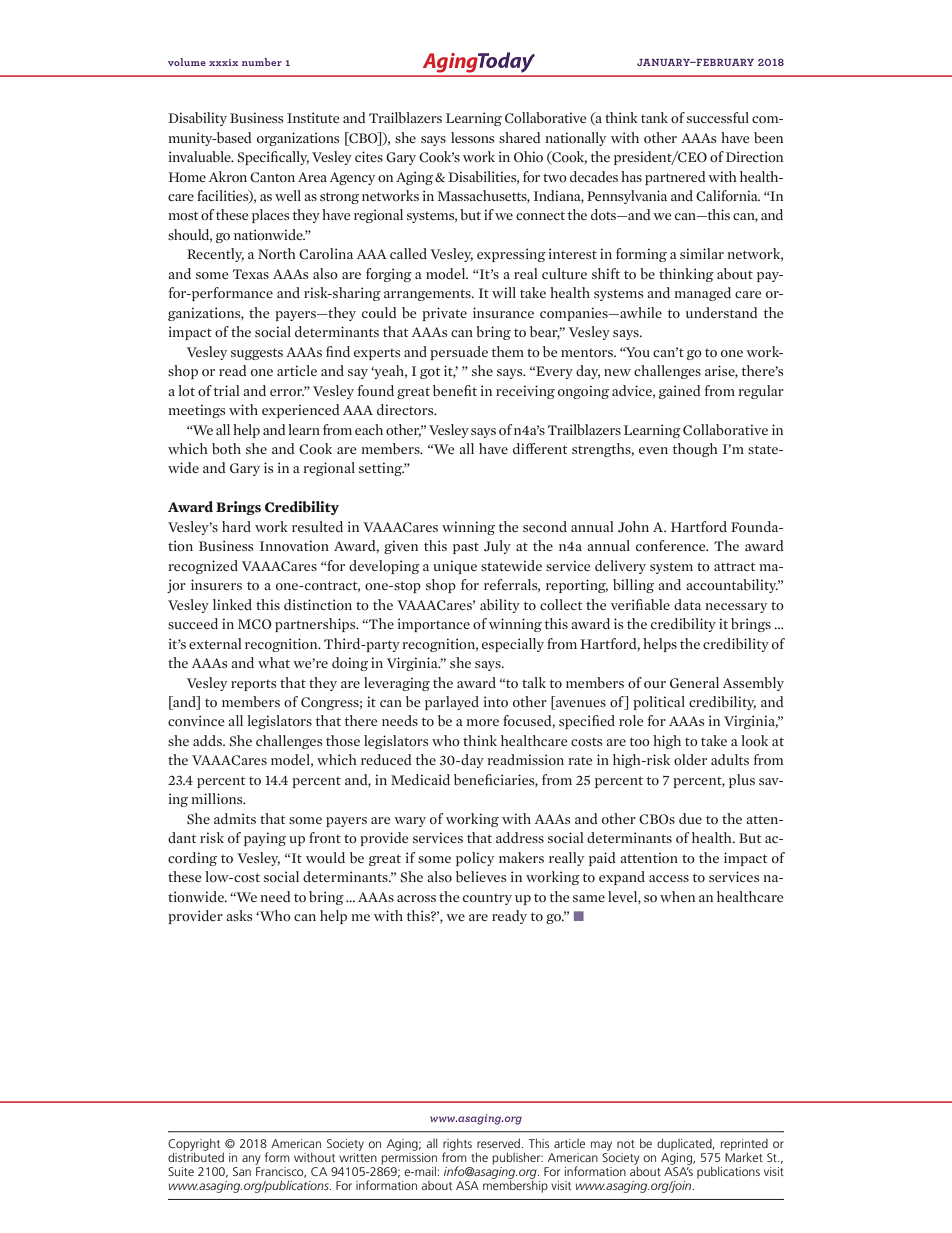  I want to click on lessons, so click(472, 138).
